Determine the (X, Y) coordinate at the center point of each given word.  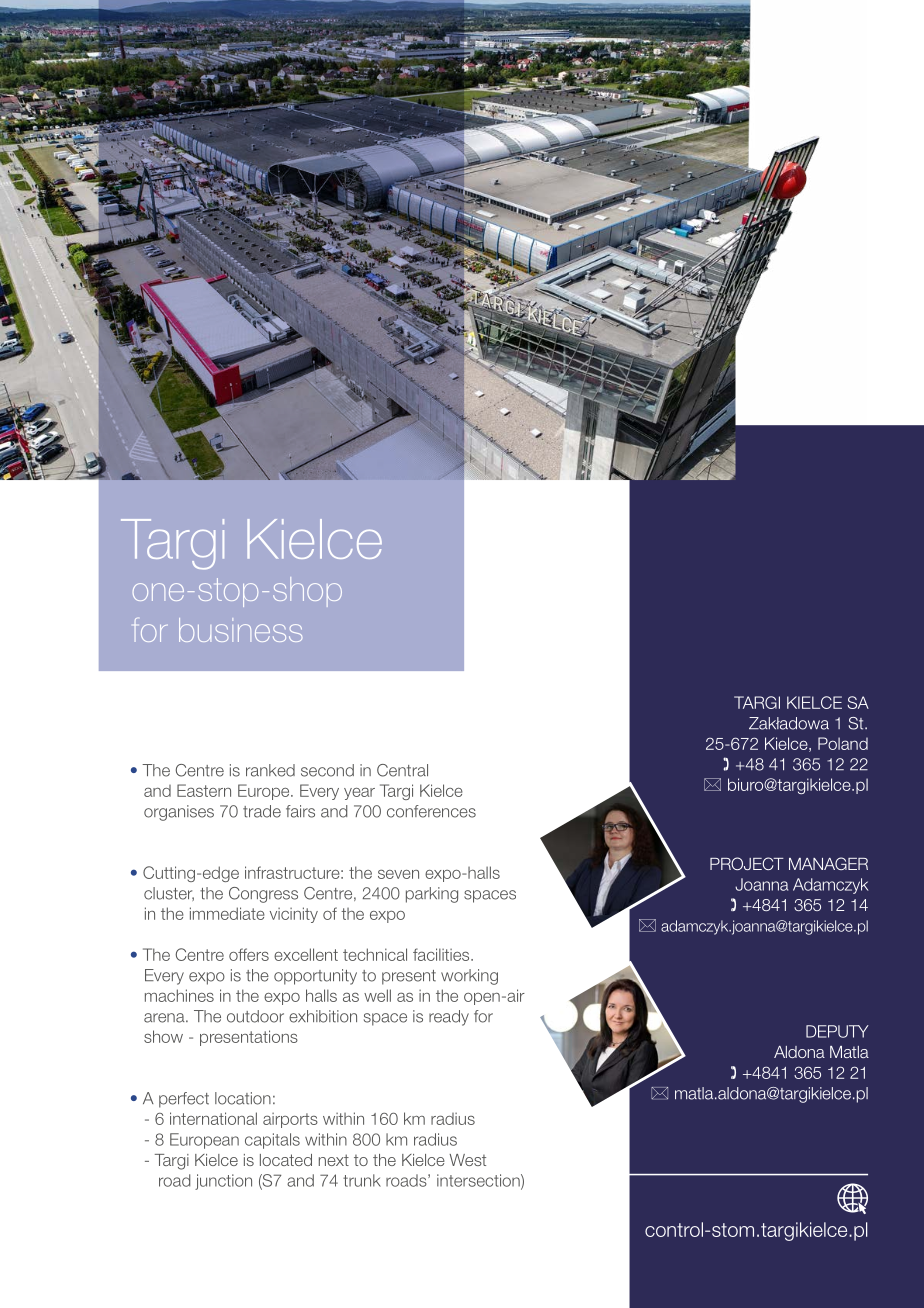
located (286, 1160)
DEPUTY (837, 1031)
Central (402, 770)
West (467, 1160)
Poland (843, 743)
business (240, 630)
